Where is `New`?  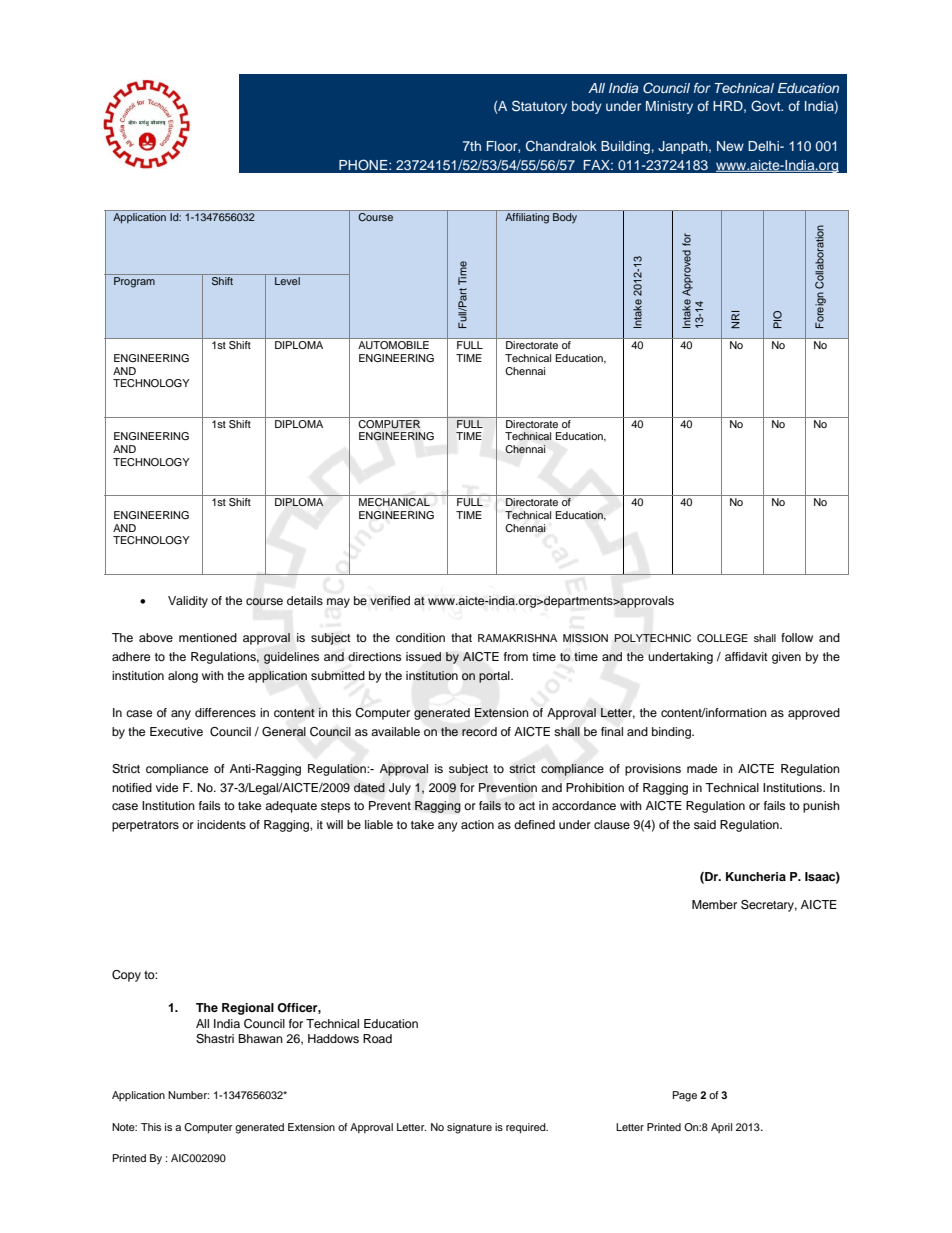
New is located at coordinates (730, 146).
